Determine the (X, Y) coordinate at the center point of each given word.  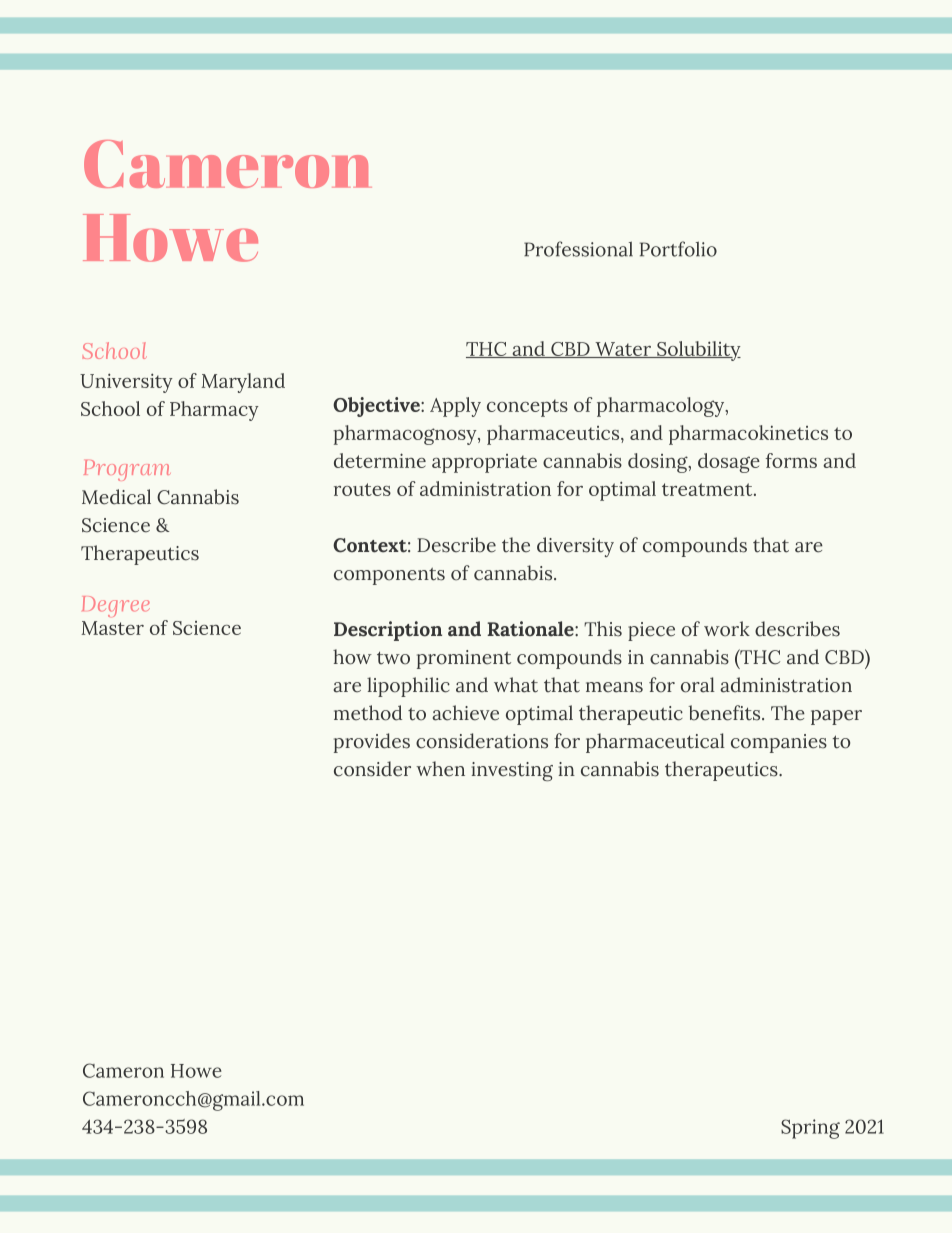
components (389, 576)
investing (512, 771)
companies (779, 743)
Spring (810, 1129)
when (440, 769)
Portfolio (678, 249)
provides (372, 743)
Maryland (243, 383)
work (727, 629)
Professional (578, 249)
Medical (116, 497)
